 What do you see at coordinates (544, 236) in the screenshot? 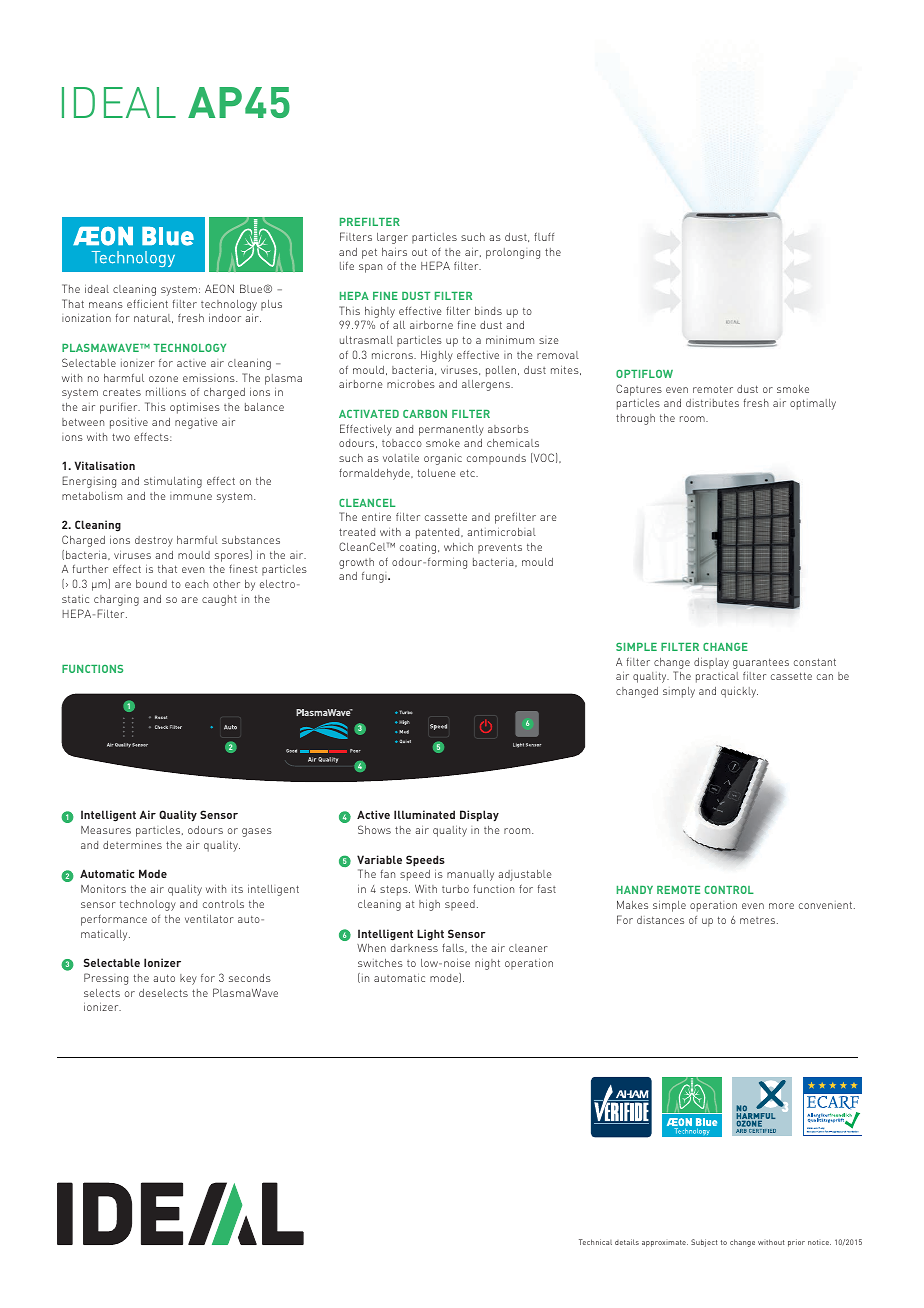
I see `fluff` at bounding box center [544, 236].
